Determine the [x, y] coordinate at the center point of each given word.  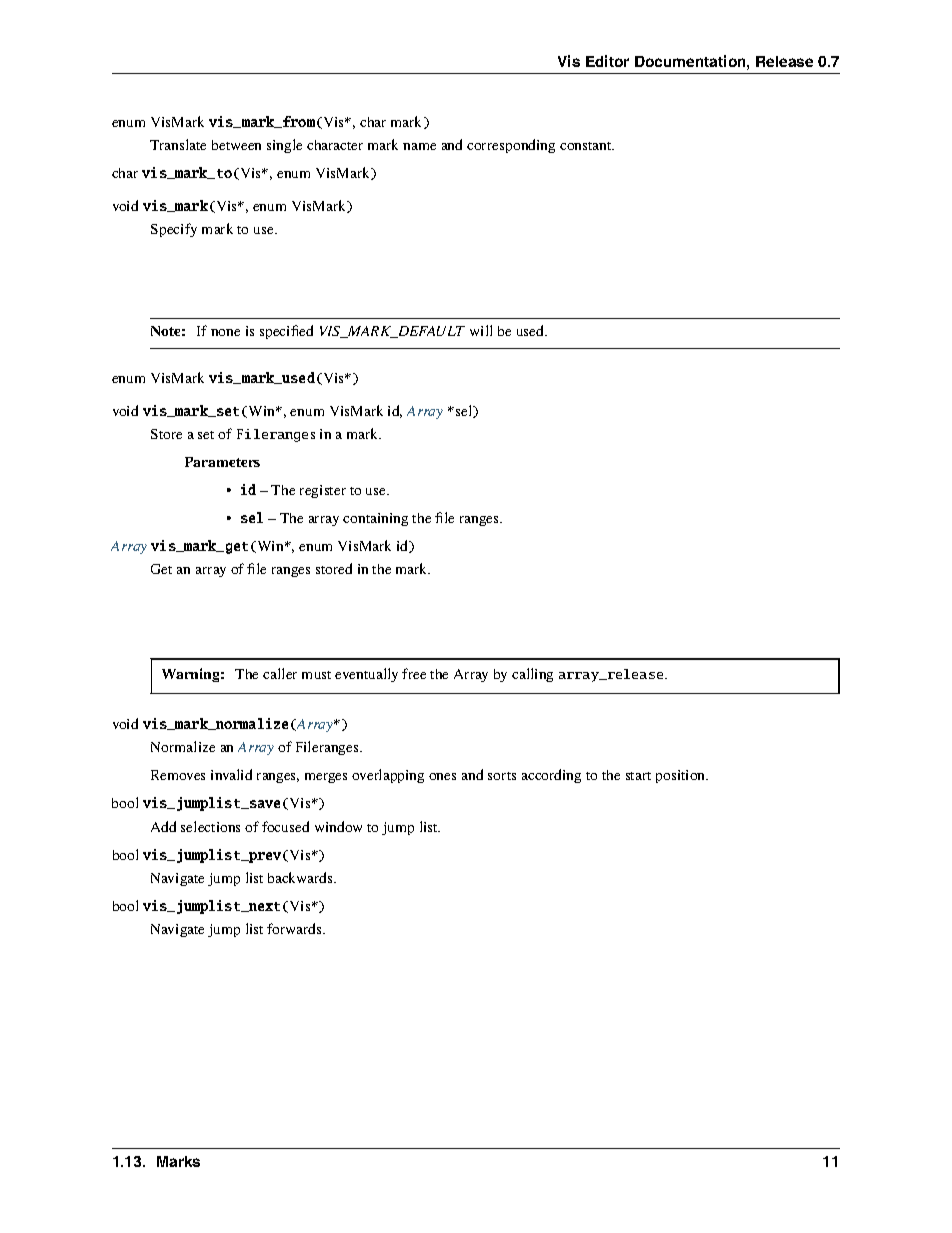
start [638, 776]
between [236, 145]
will [481, 330]
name [419, 146]
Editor [607, 61]
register [323, 491]
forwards [295, 928]
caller [280, 673]
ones [442, 776]
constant [587, 146]
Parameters [222, 462]
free [414, 673]
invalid [231, 774]
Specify [174, 230]
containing [375, 519]
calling [532, 675]
